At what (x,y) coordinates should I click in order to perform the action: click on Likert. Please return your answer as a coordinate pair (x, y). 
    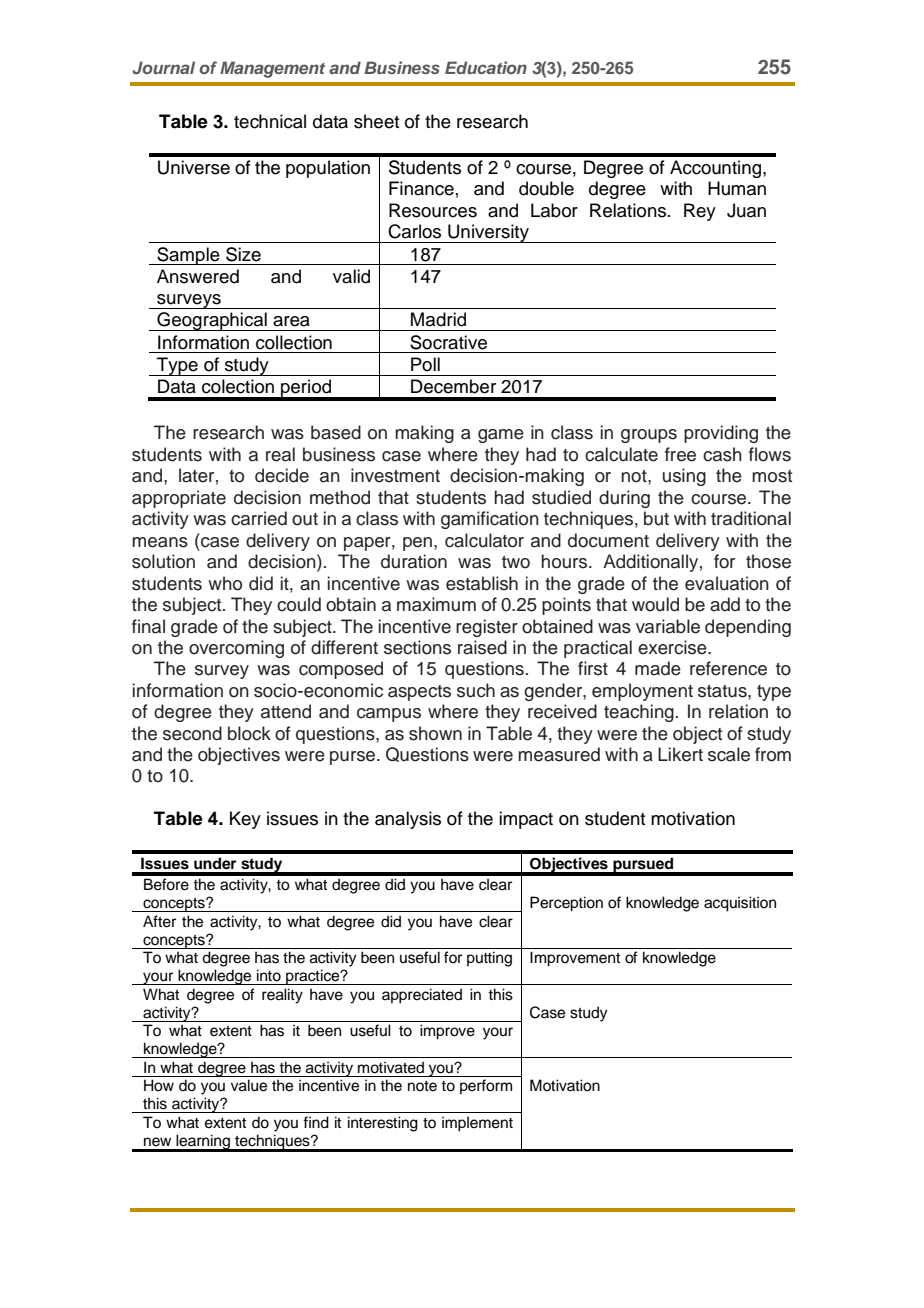
    Looking at the image, I should click on (680, 754).
